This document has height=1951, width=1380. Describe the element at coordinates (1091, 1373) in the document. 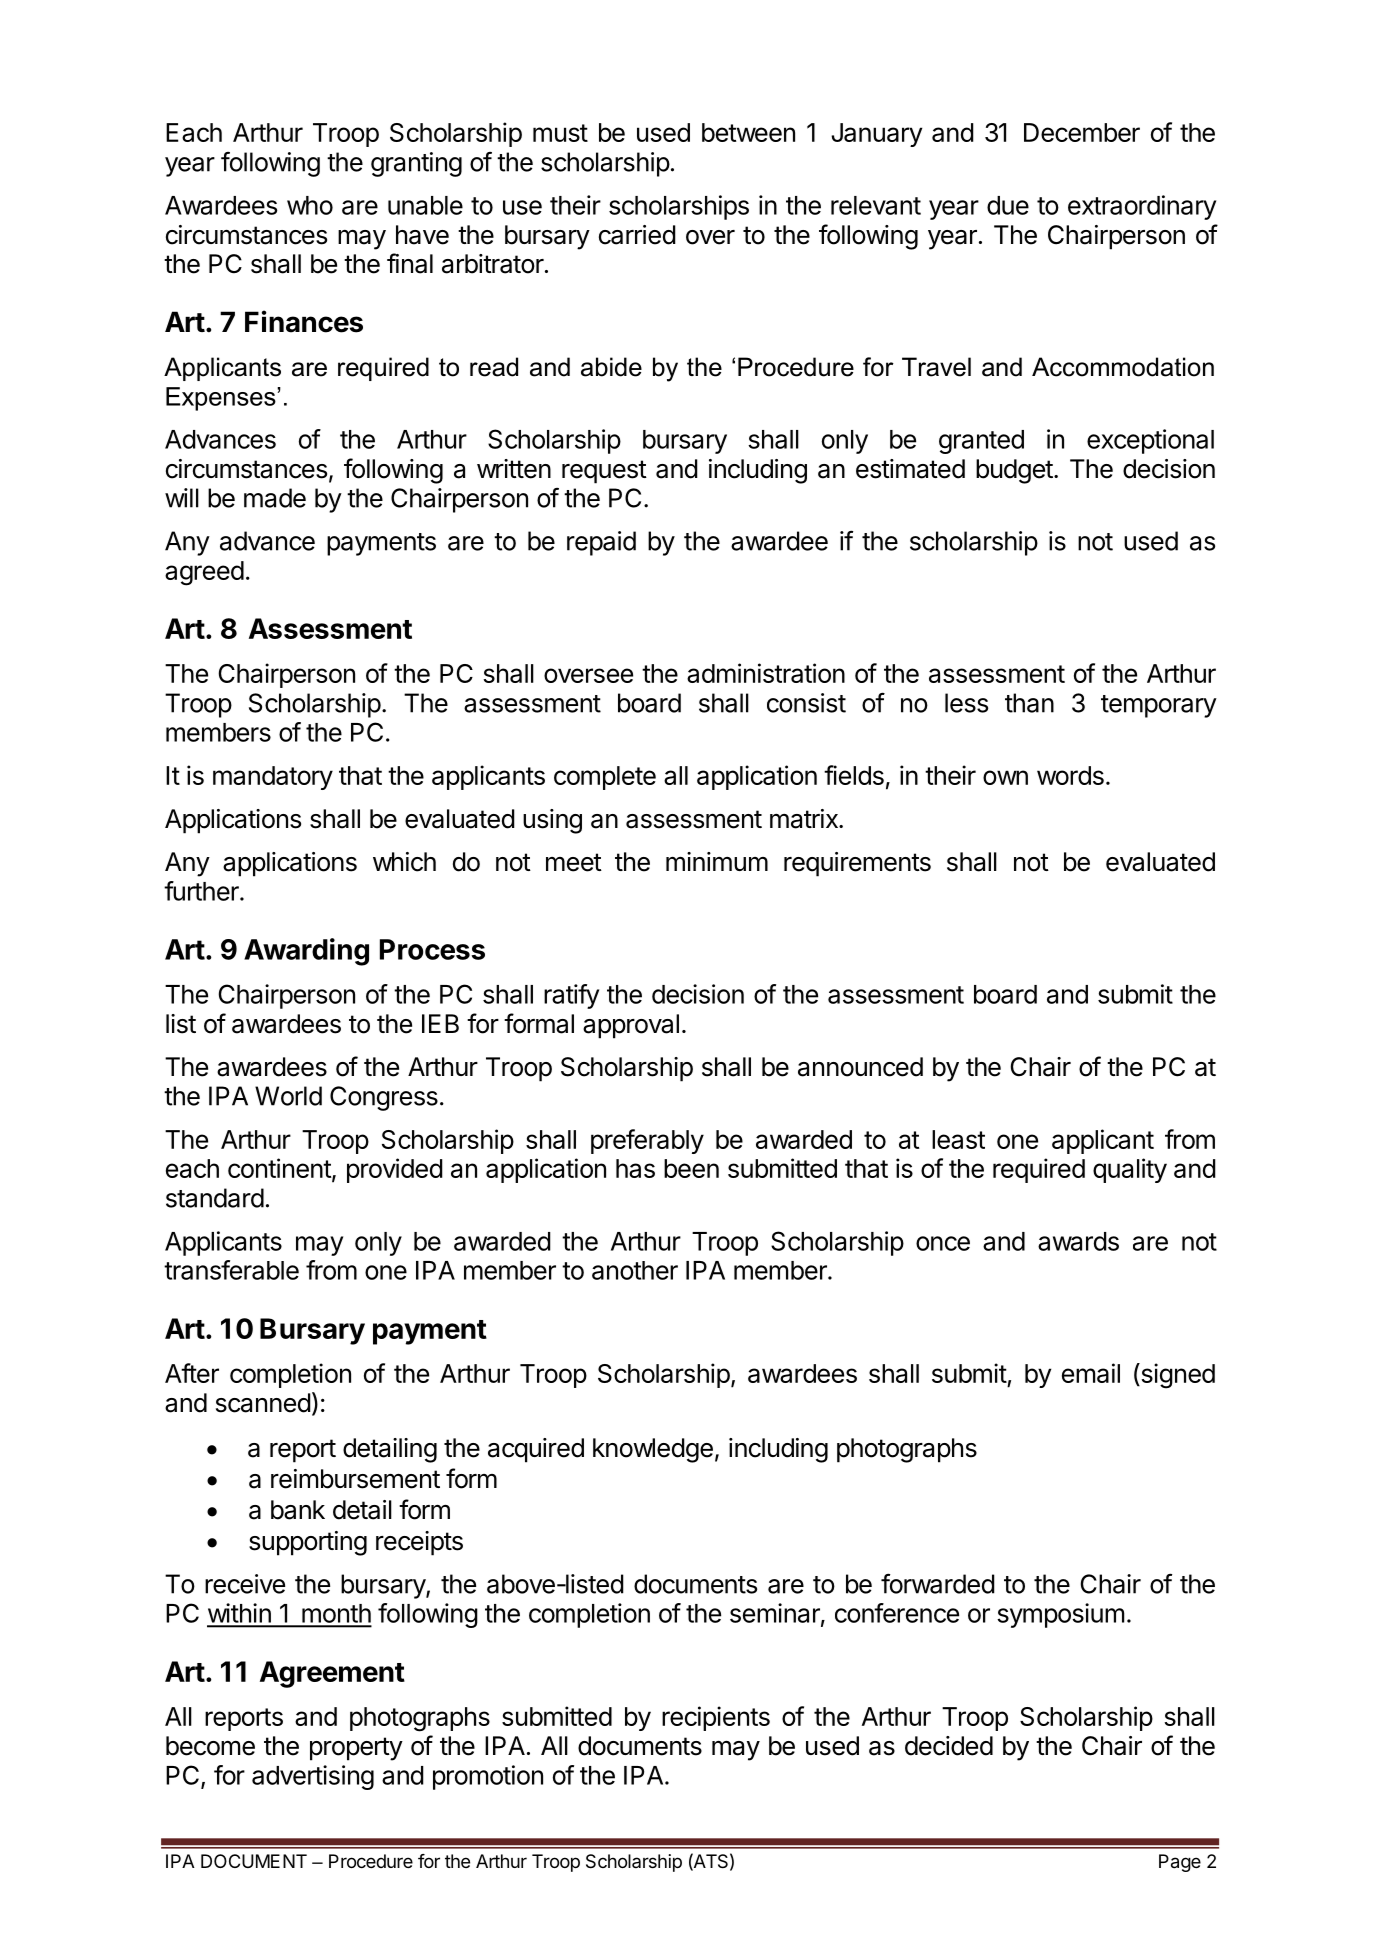

I see `email` at that location.
